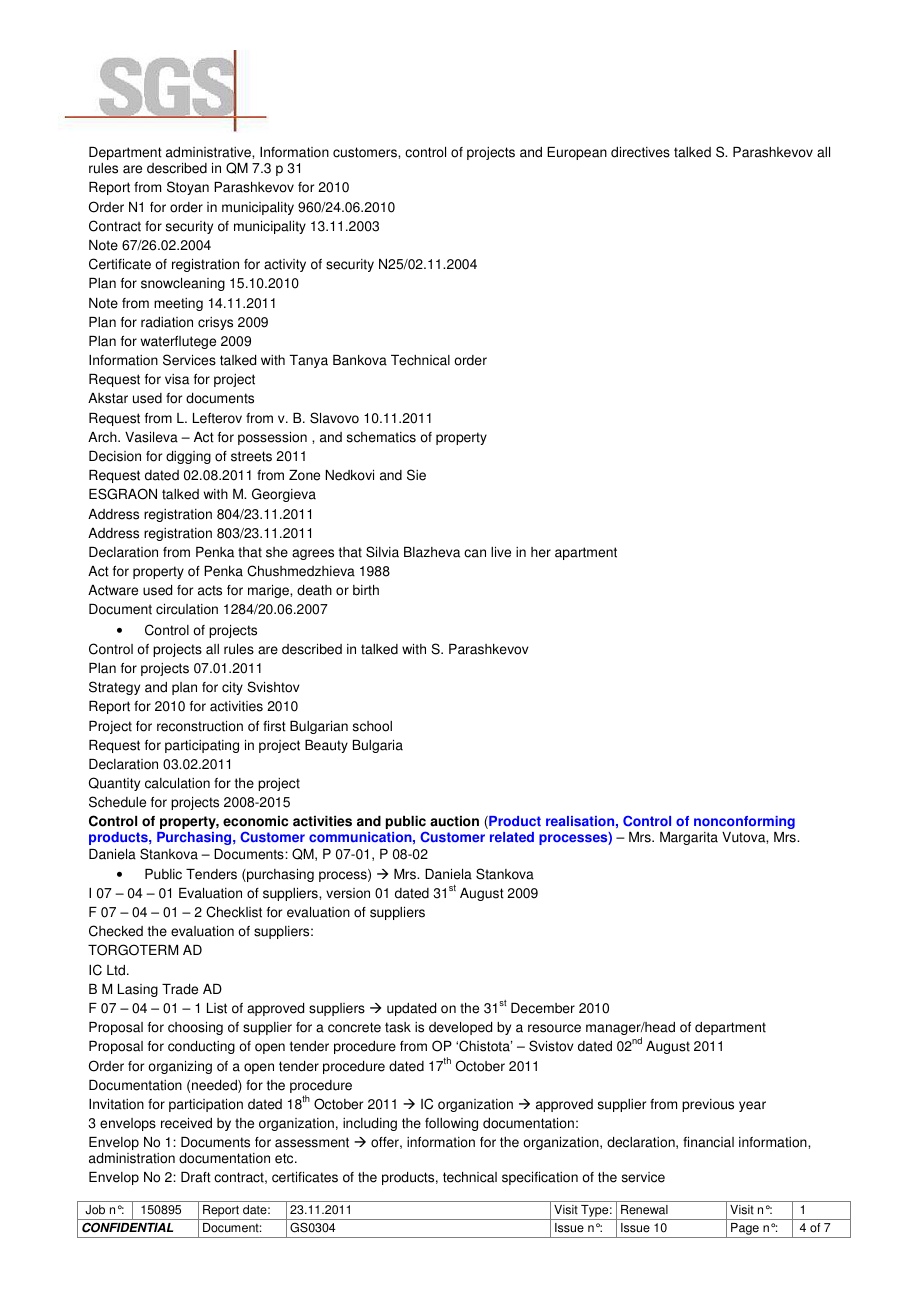 The image size is (924, 1308). I want to click on directives, so click(640, 152).
